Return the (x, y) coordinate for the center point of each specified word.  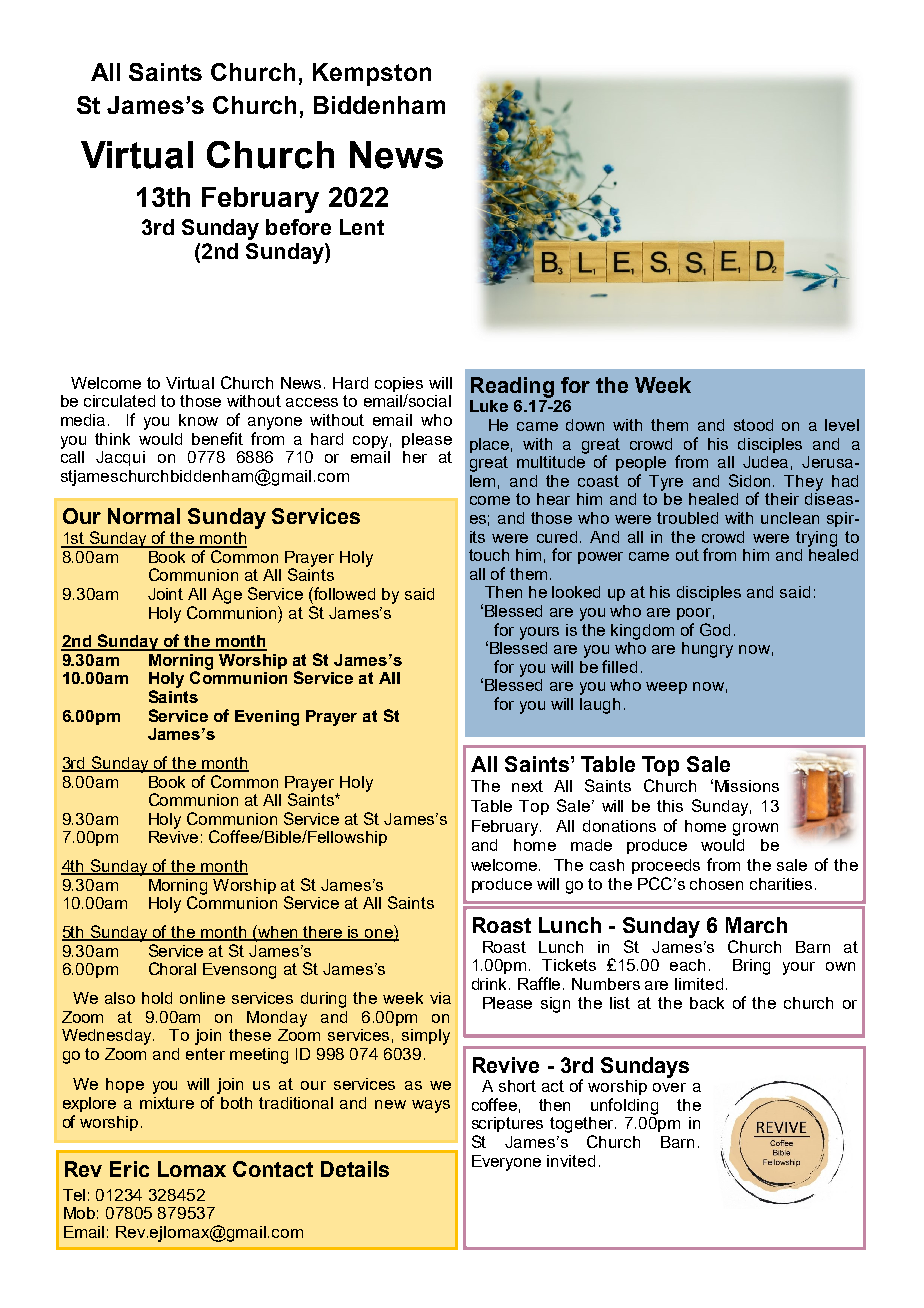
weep (666, 688)
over (669, 1087)
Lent (362, 227)
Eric (129, 1169)
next (527, 786)
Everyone (506, 1163)
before (298, 227)
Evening (267, 718)
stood (753, 425)
